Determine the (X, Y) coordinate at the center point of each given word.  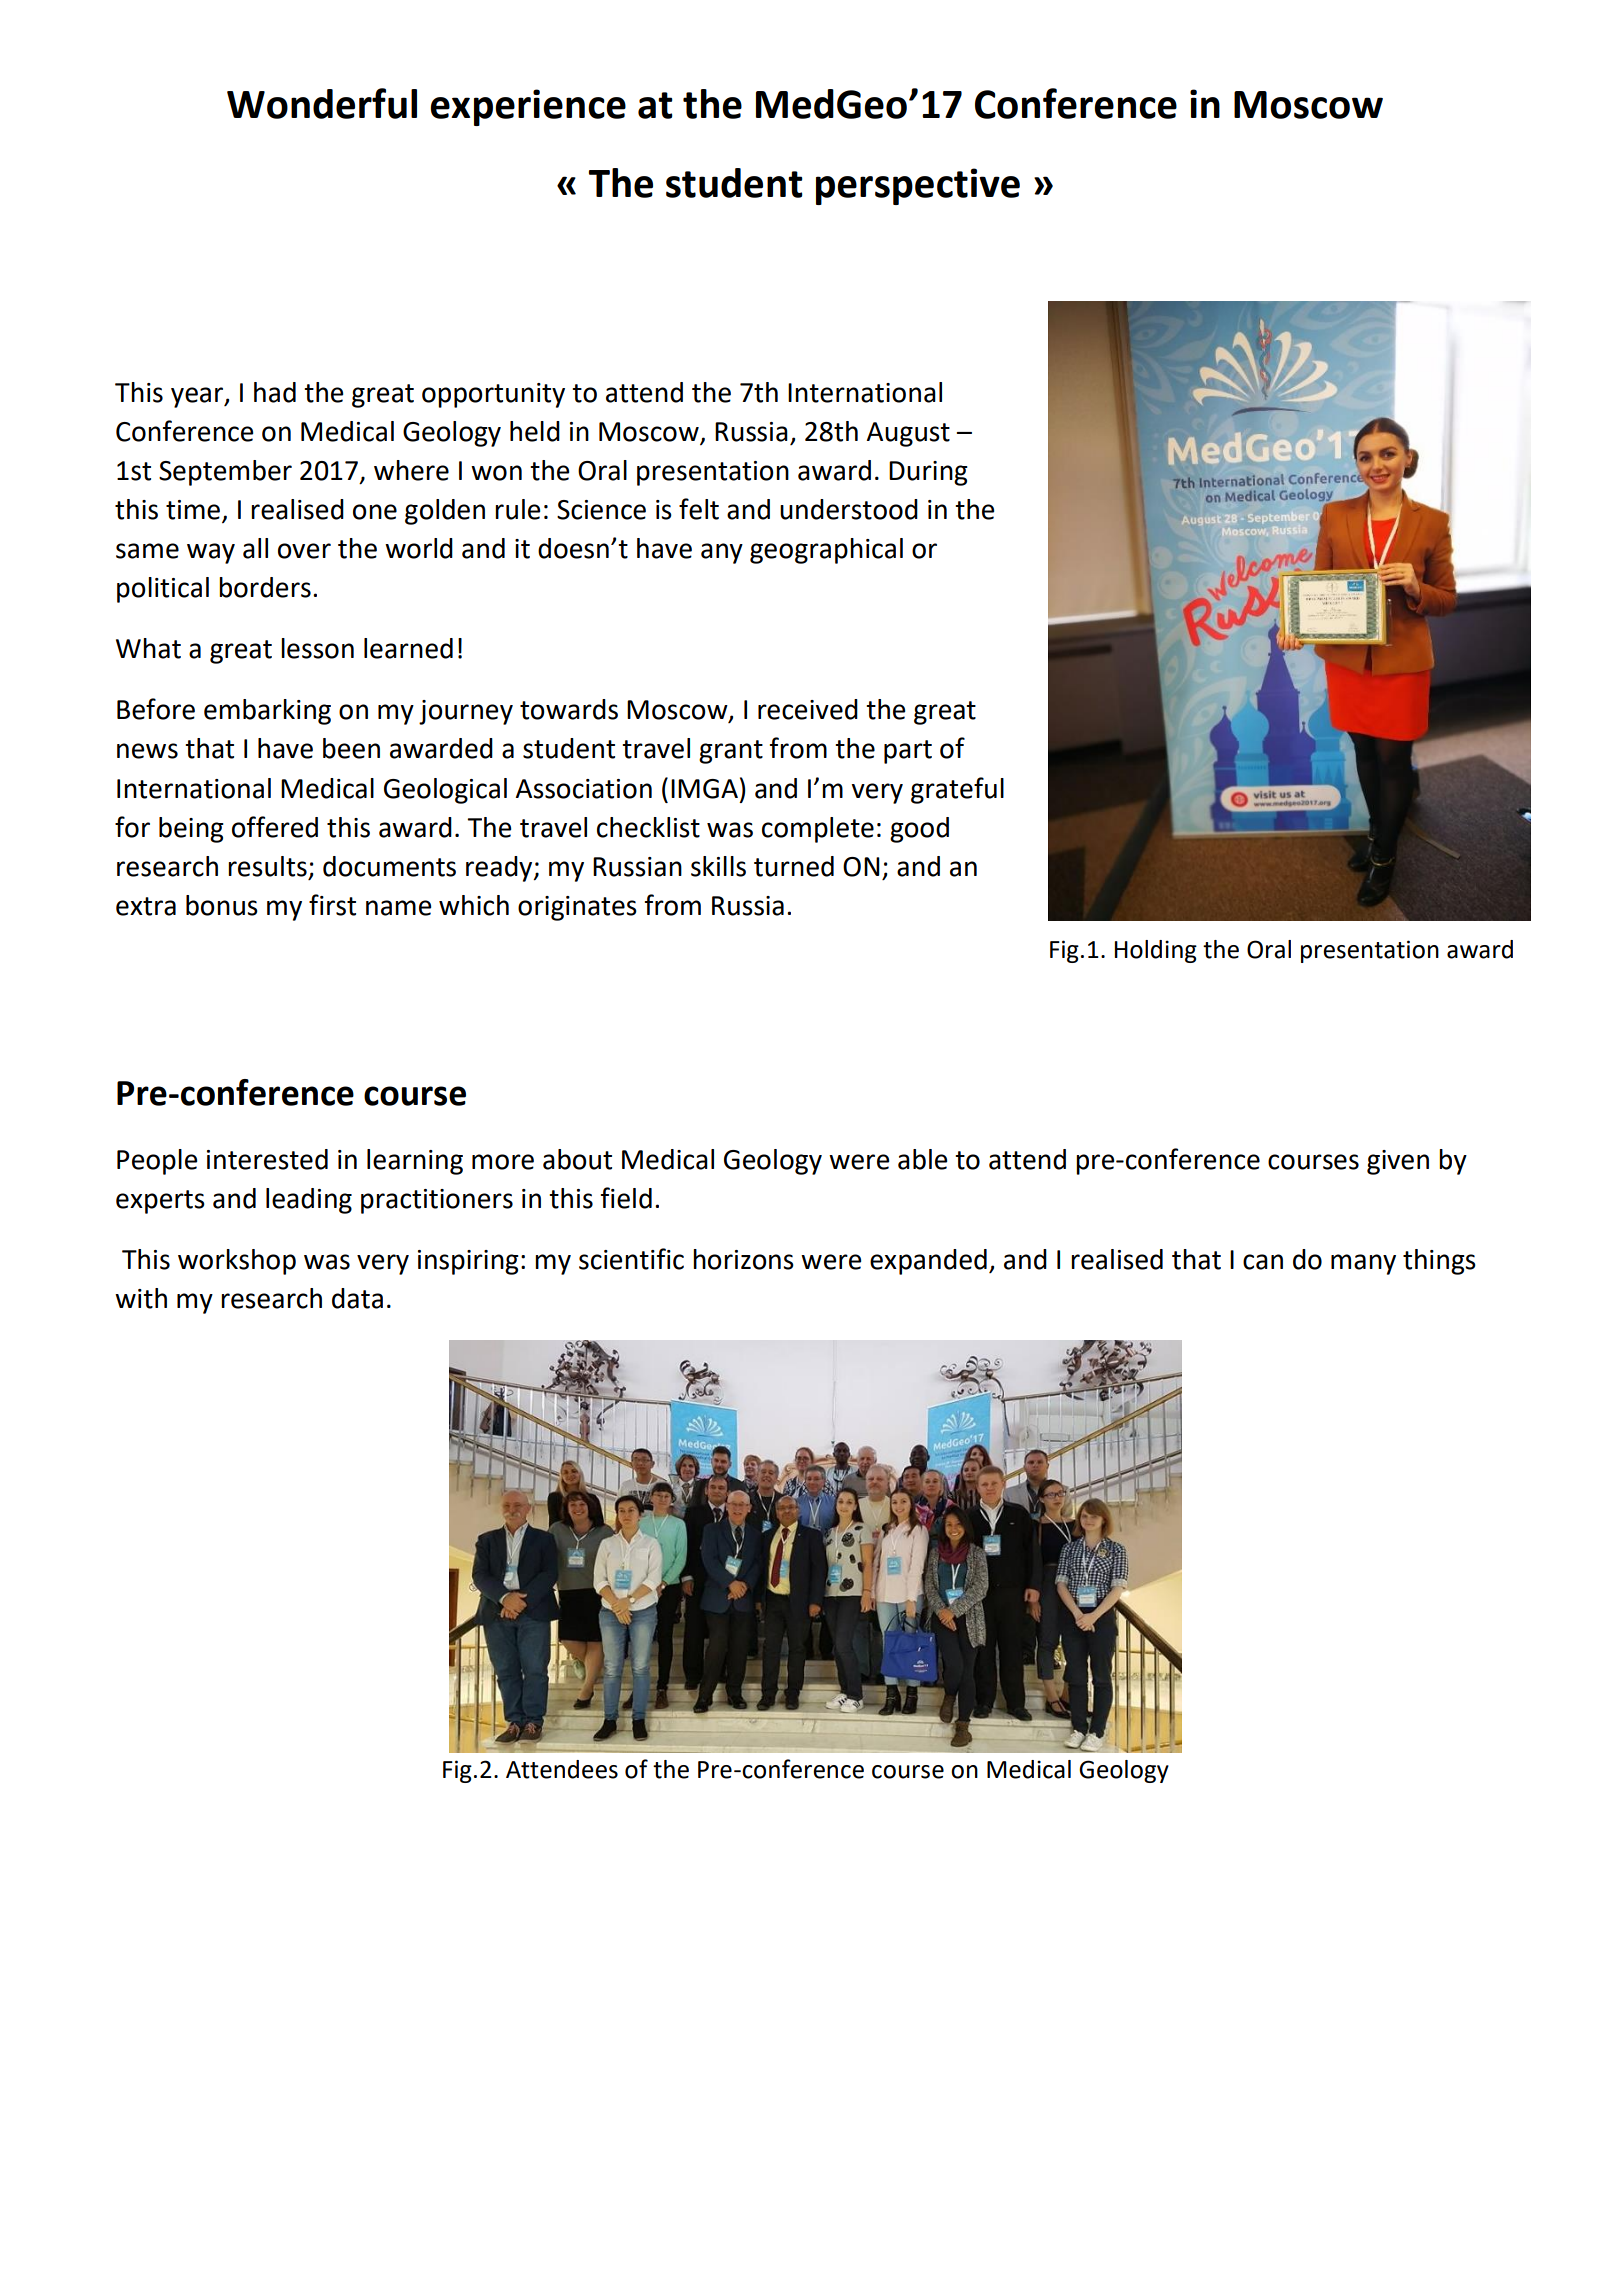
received (808, 709)
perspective (918, 186)
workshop (237, 1262)
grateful (957, 790)
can (1263, 1262)
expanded (928, 1262)
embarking (267, 712)
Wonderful (322, 103)
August (908, 434)
